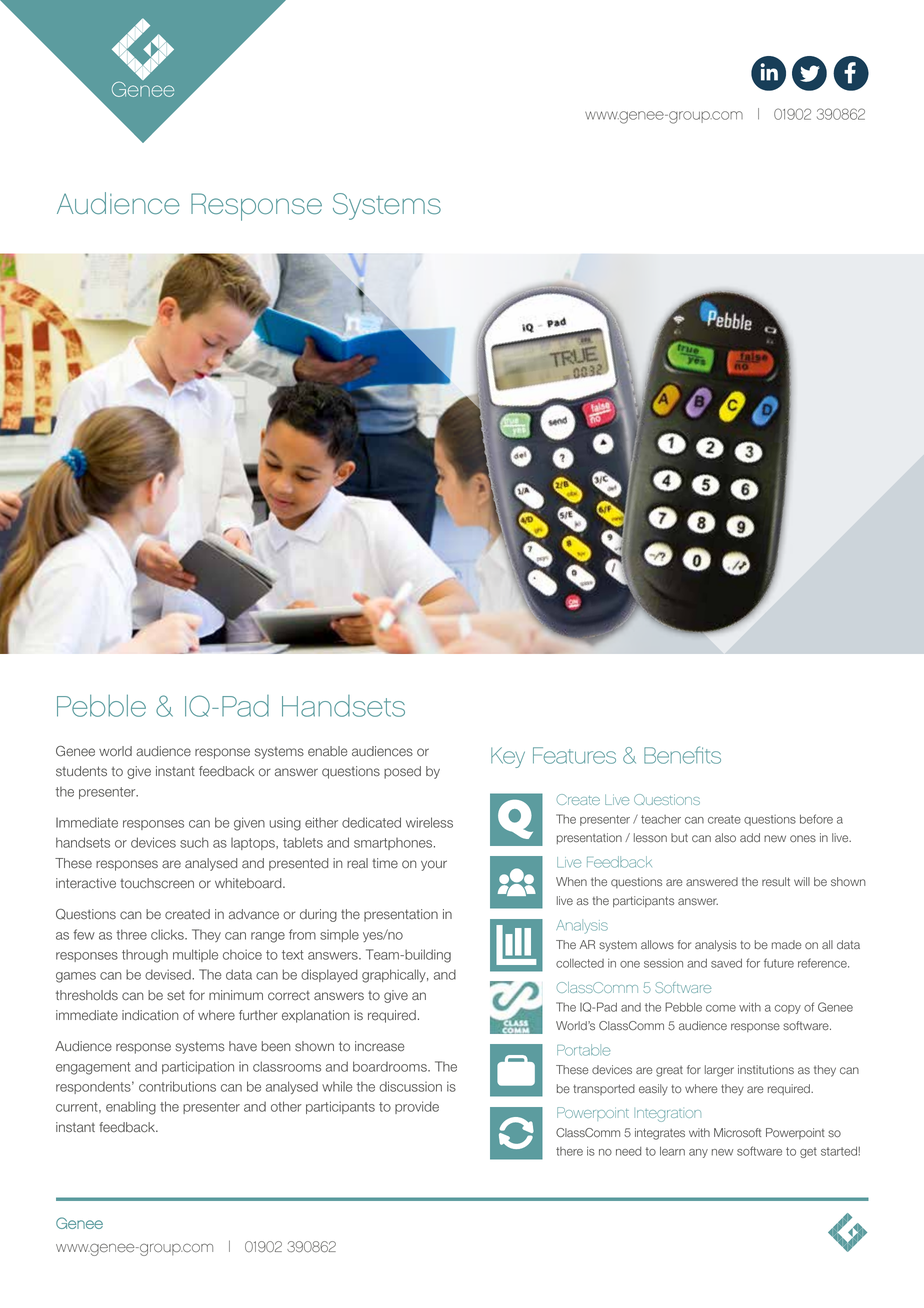 This image has height=1308, width=924. I want to click on your, so click(434, 865).
